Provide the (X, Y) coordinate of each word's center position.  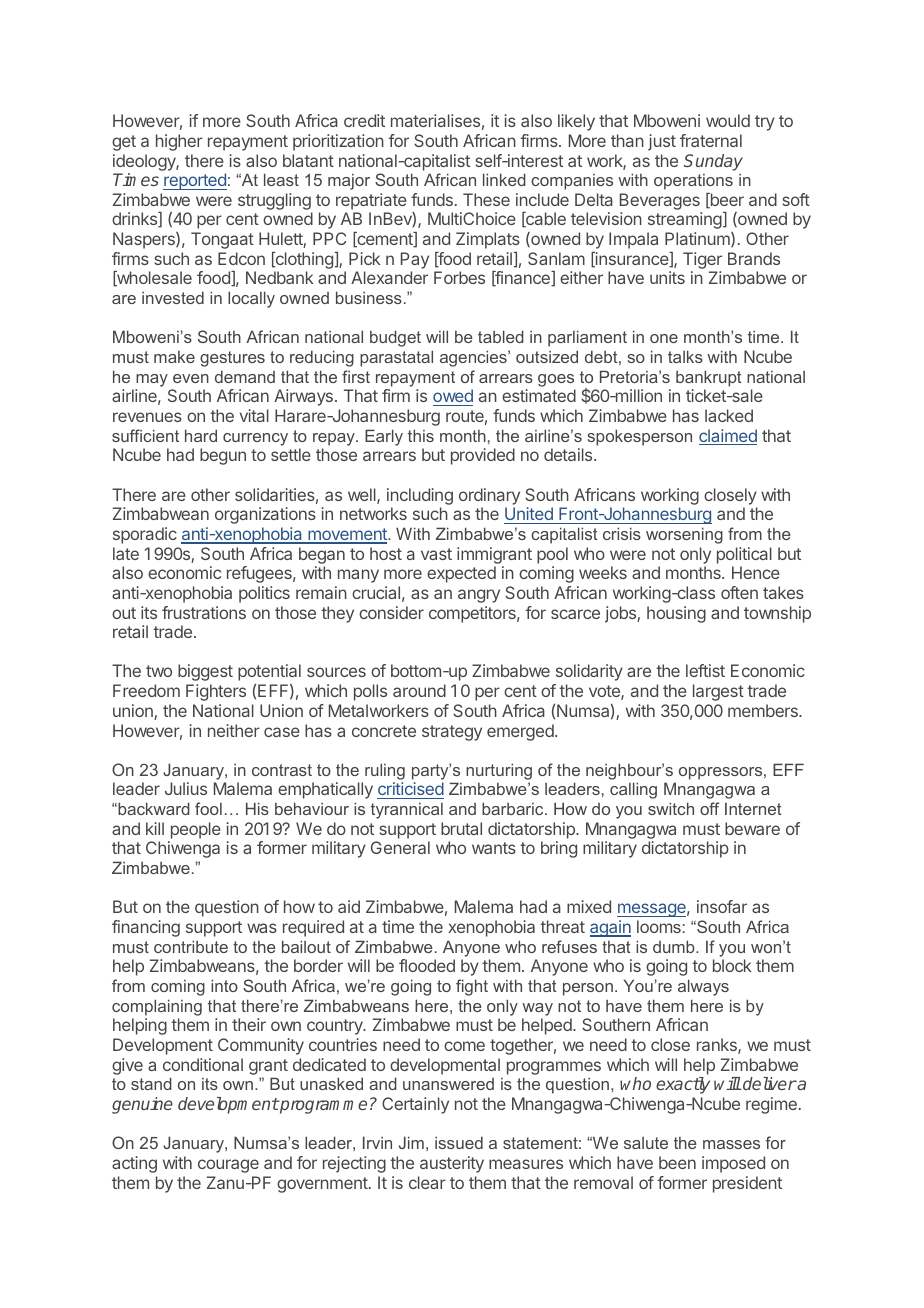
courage (228, 1166)
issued (459, 1142)
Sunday (713, 162)
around (419, 690)
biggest (205, 672)
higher (179, 142)
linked (504, 179)
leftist (705, 670)
